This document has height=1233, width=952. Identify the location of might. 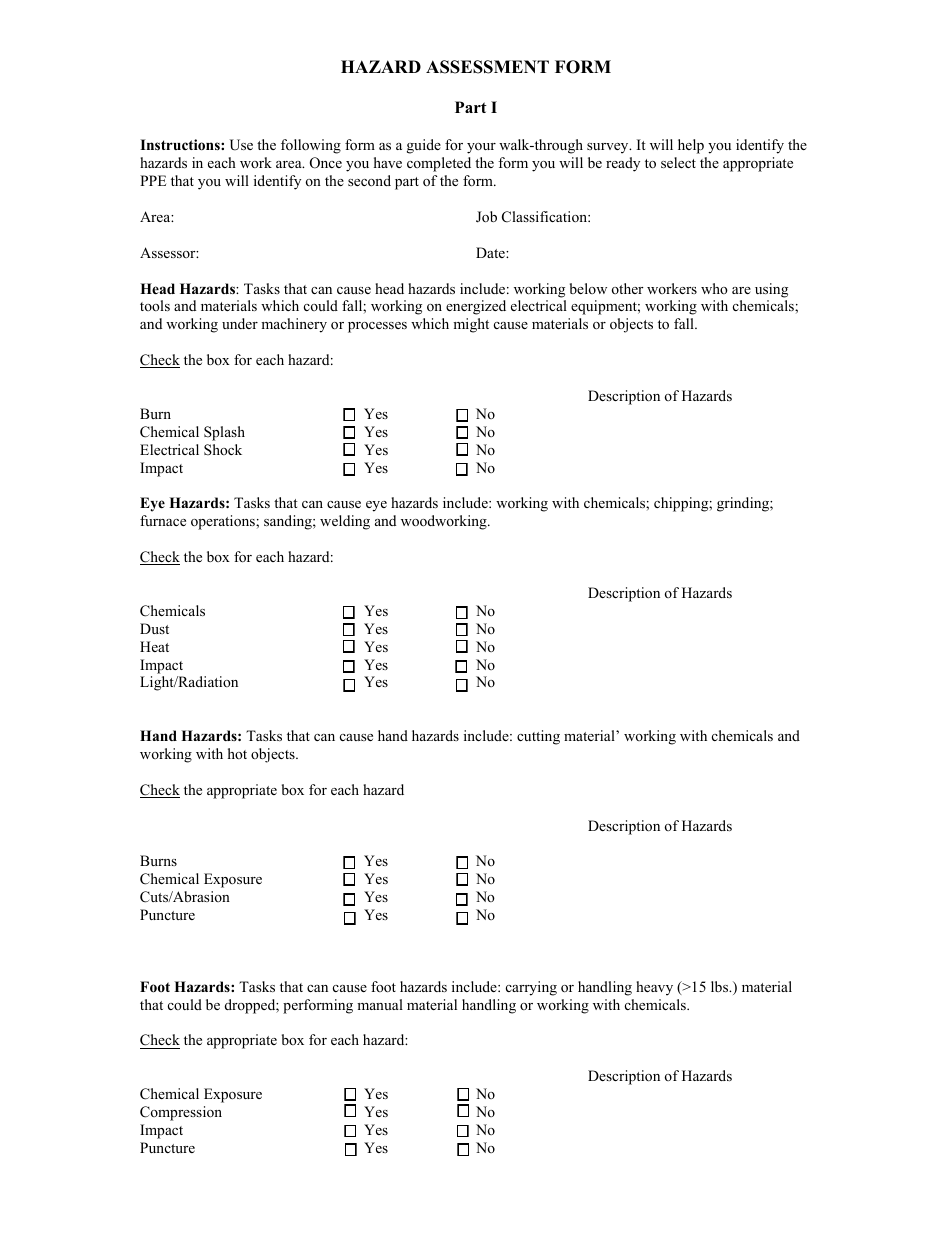
(471, 325).
